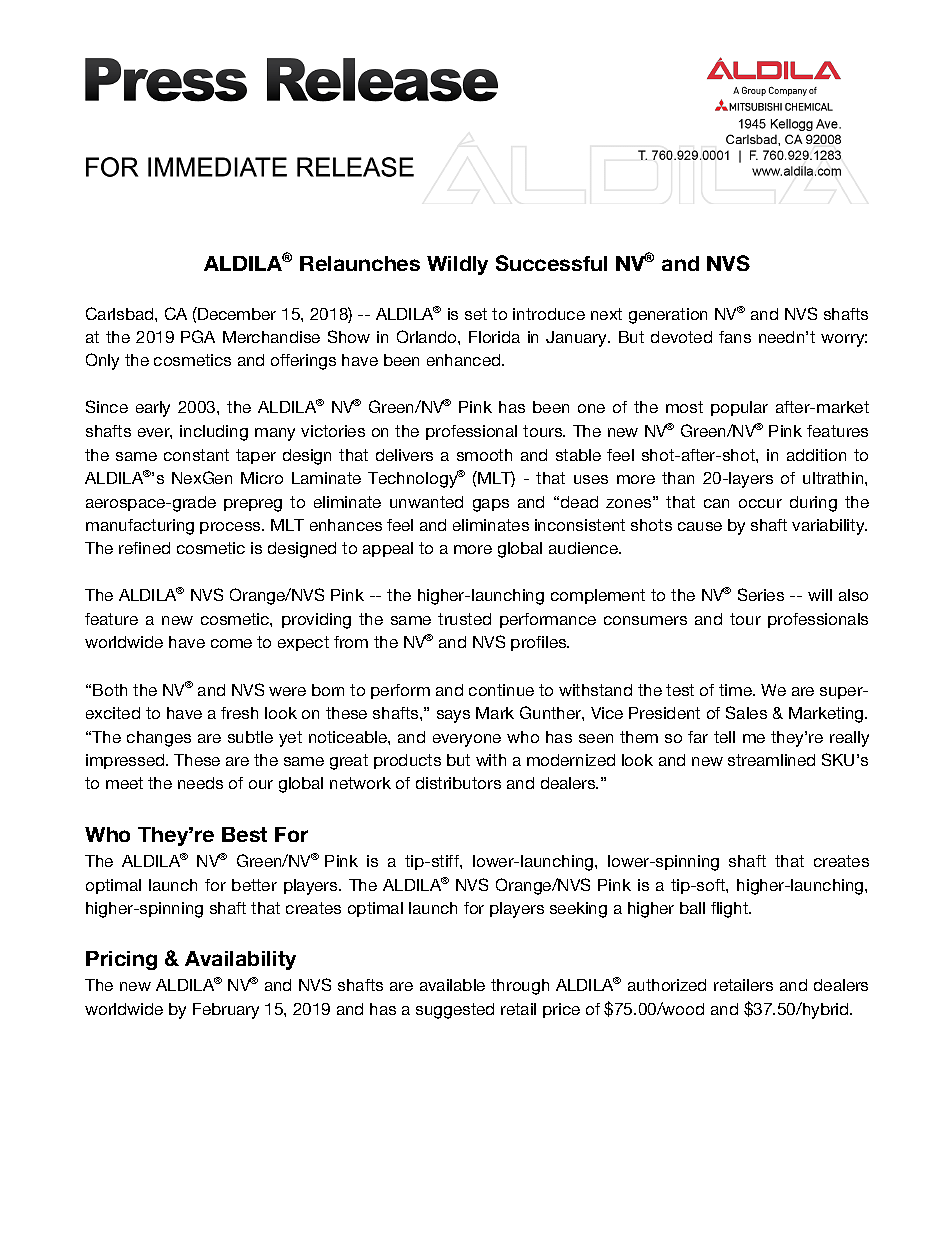  What do you see at coordinates (464, 619) in the screenshot?
I see `trusted` at bounding box center [464, 619].
